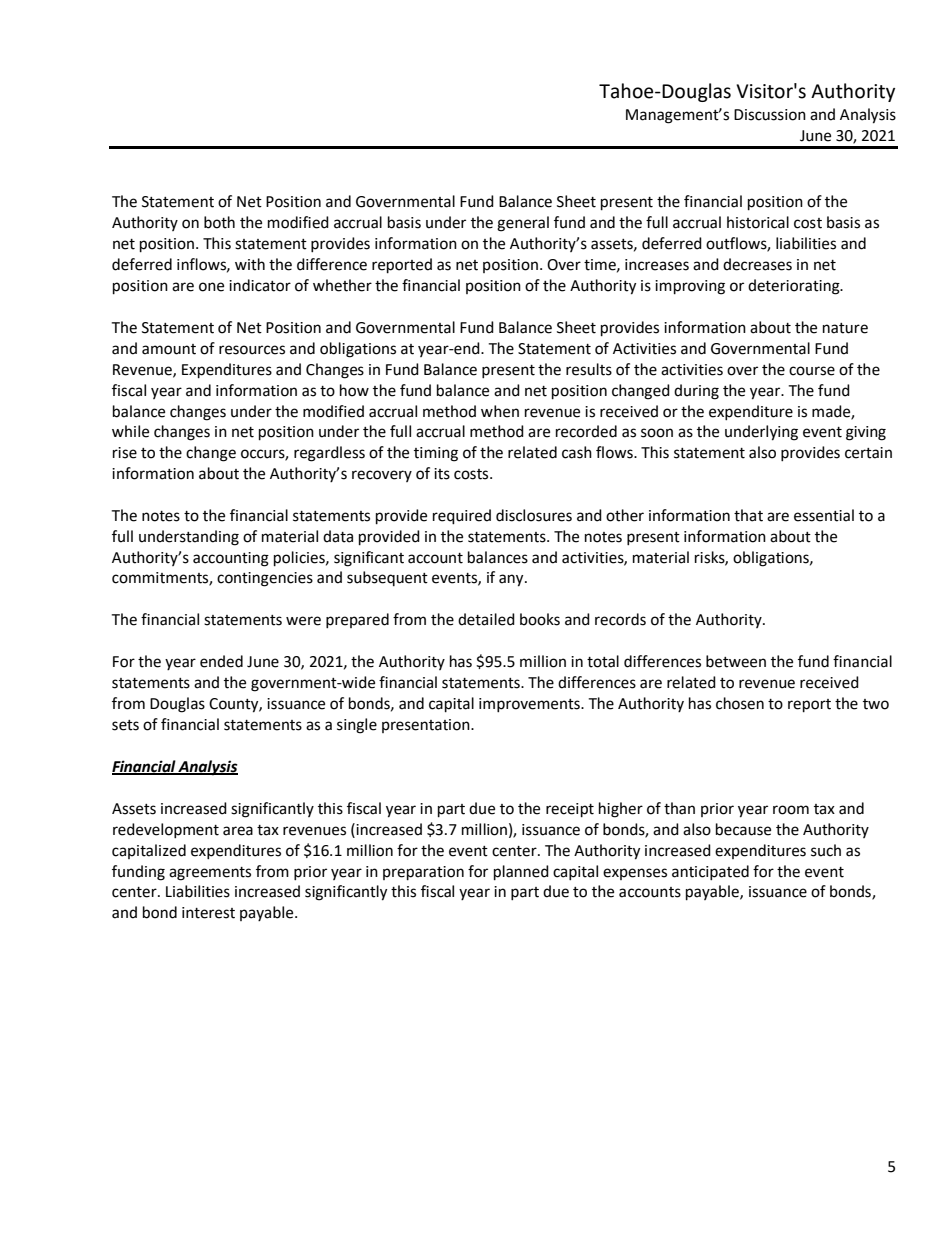 The width and height of the page is (952, 1233). I want to click on general, so click(523, 224).
